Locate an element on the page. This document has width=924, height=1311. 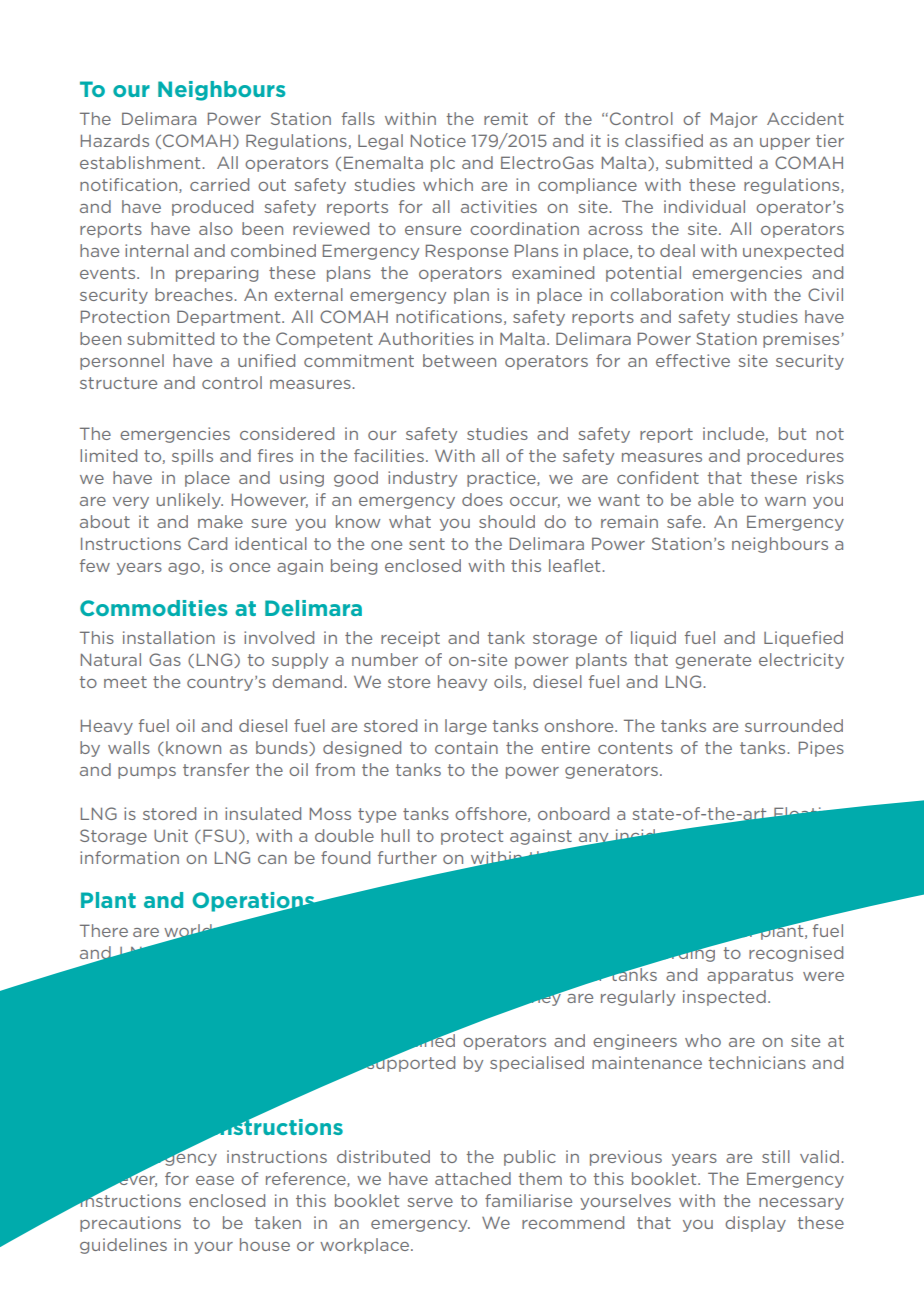
establishment is located at coordinates (141, 162).
